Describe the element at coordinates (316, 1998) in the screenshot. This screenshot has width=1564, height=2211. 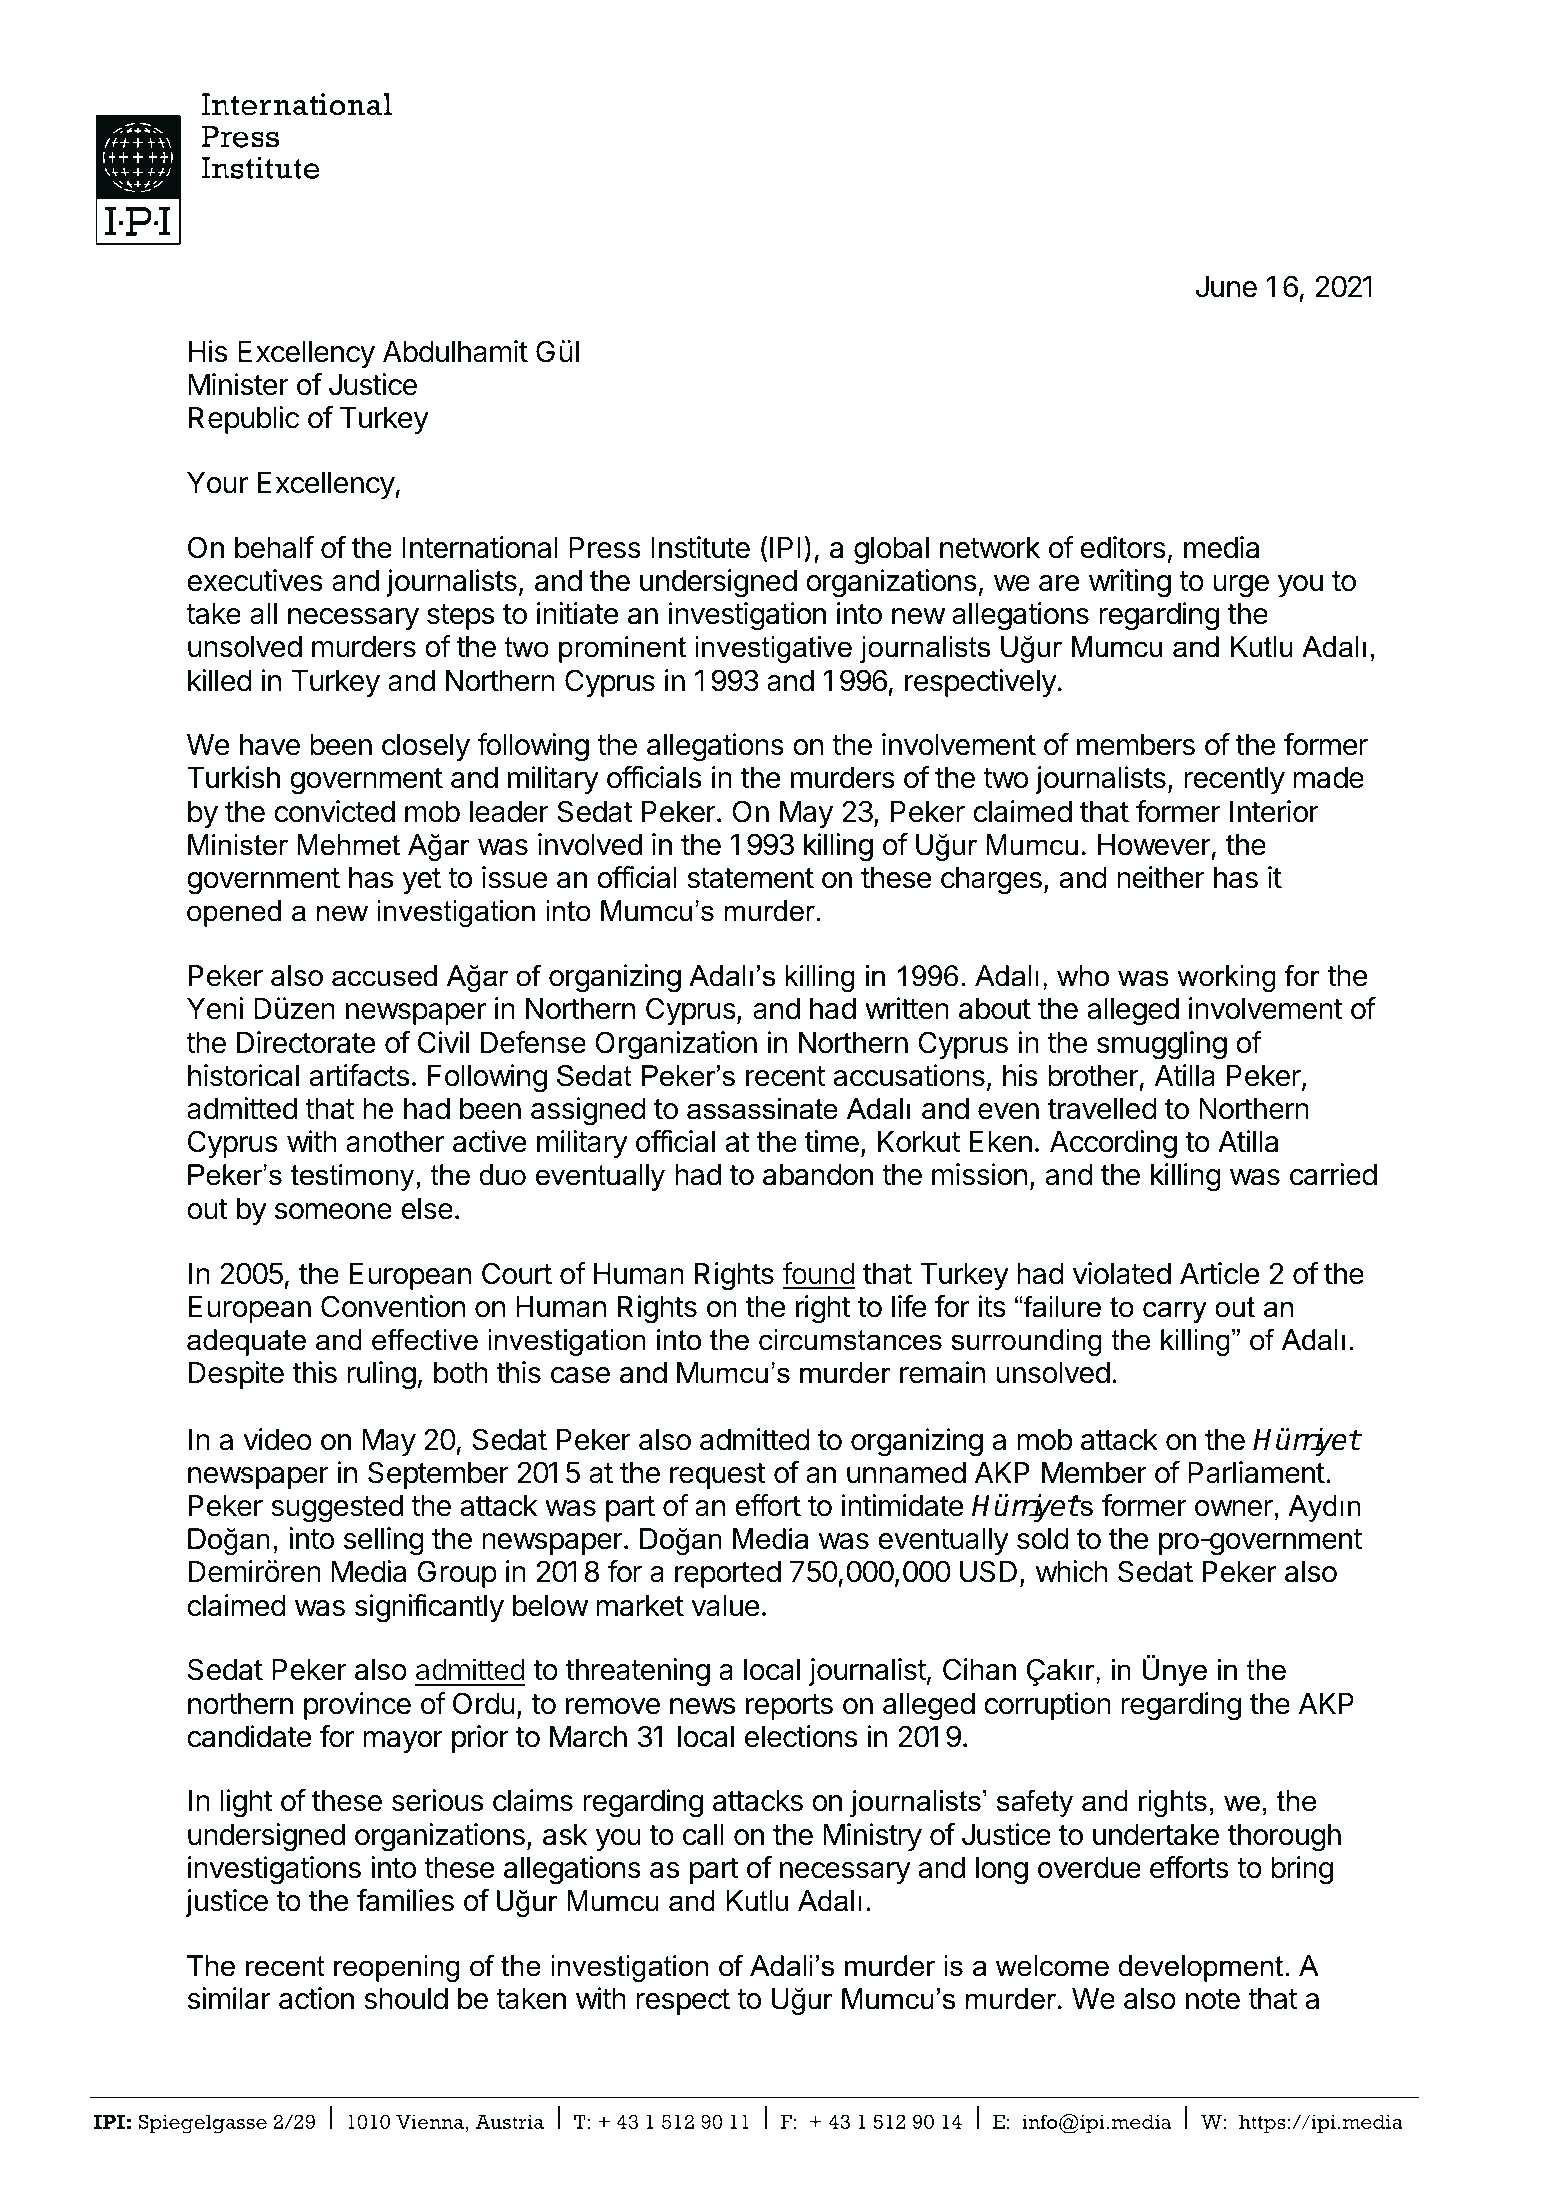
I see `action` at that location.
